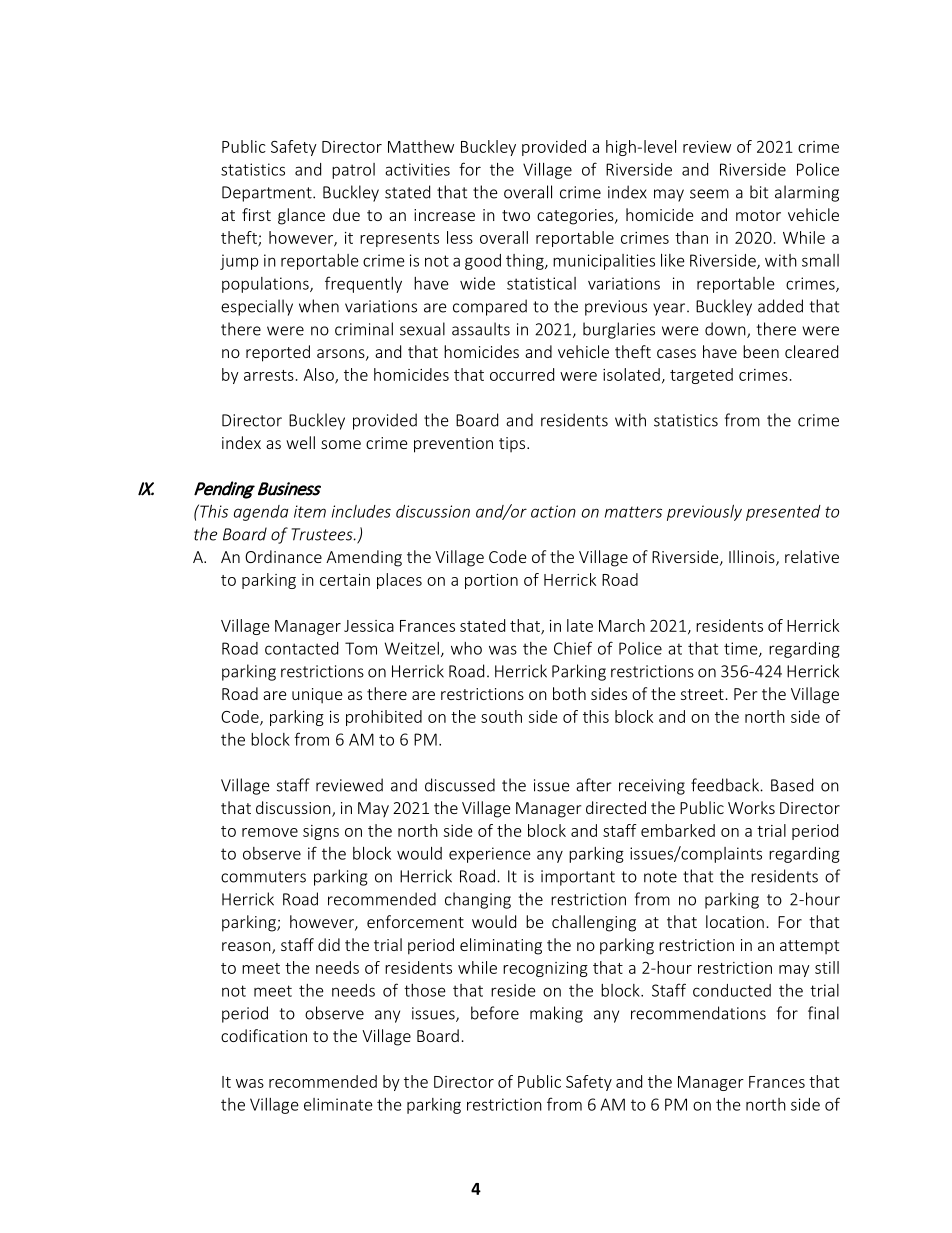 The image size is (952, 1233). What do you see at coordinates (338, 1104) in the image?
I see `eliminate` at bounding box center [338, 1104].
